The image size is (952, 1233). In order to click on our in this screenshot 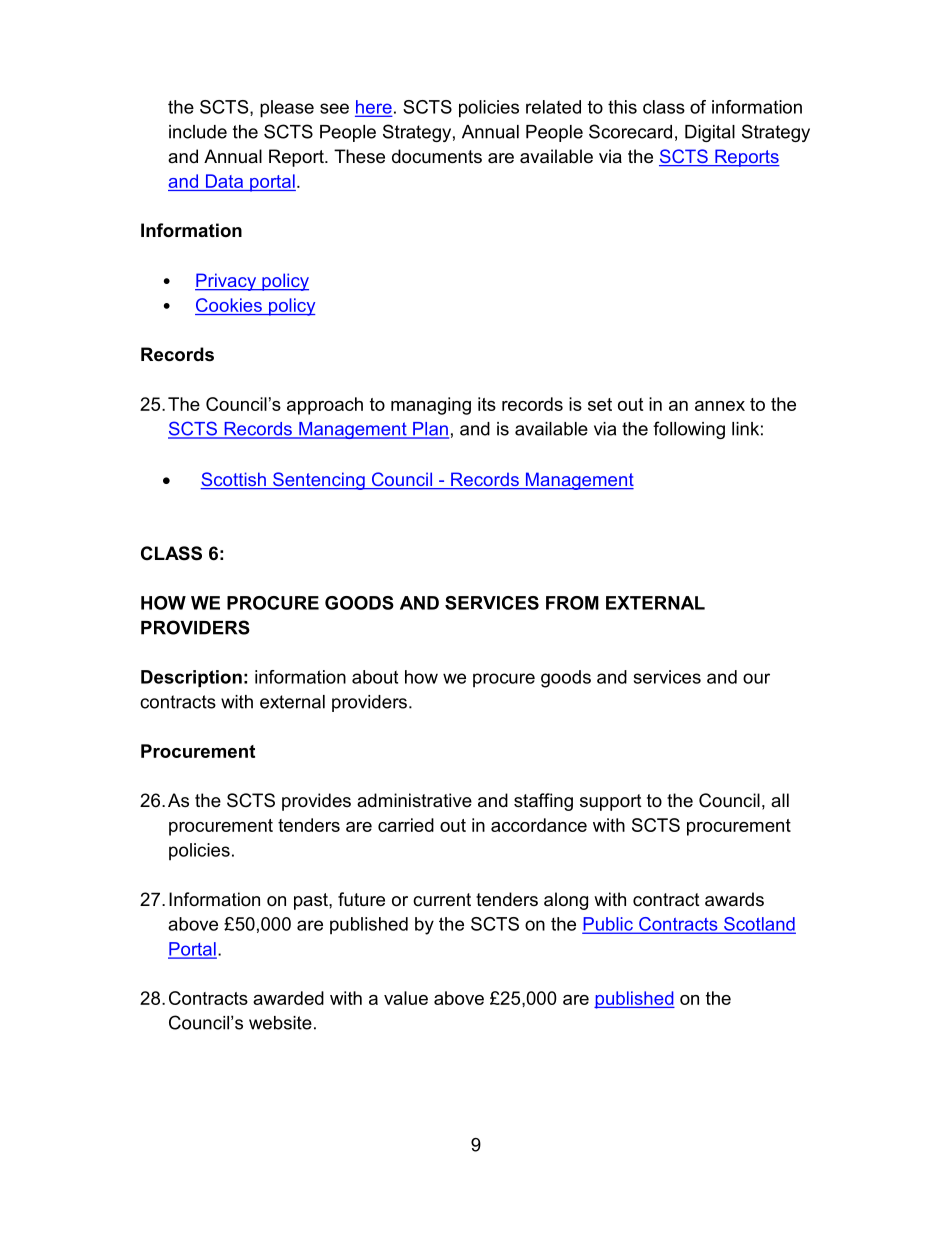, I will do `click(756, 678)`.
